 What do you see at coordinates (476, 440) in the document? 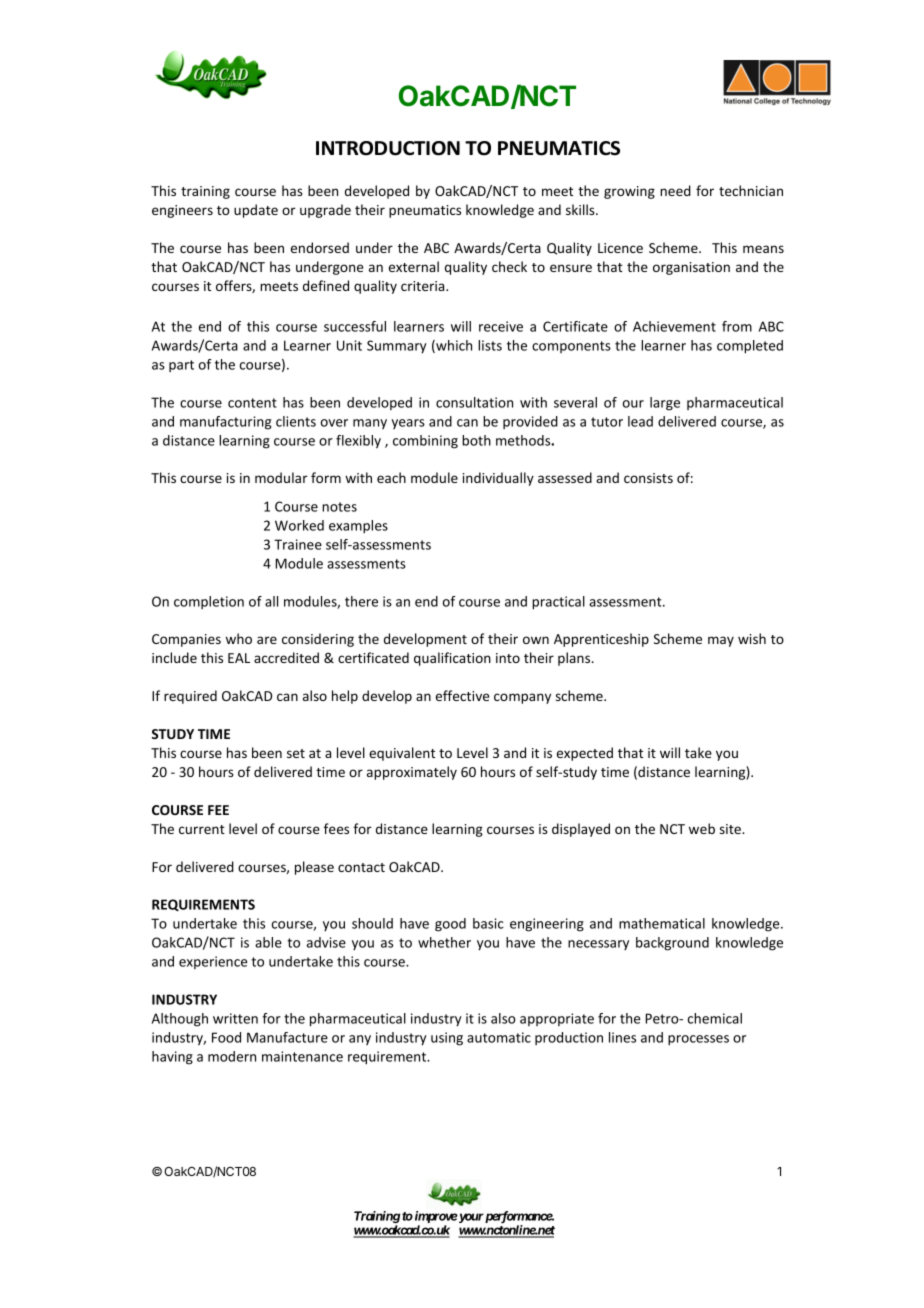
I see `both` at bounding box center [476, 440].
